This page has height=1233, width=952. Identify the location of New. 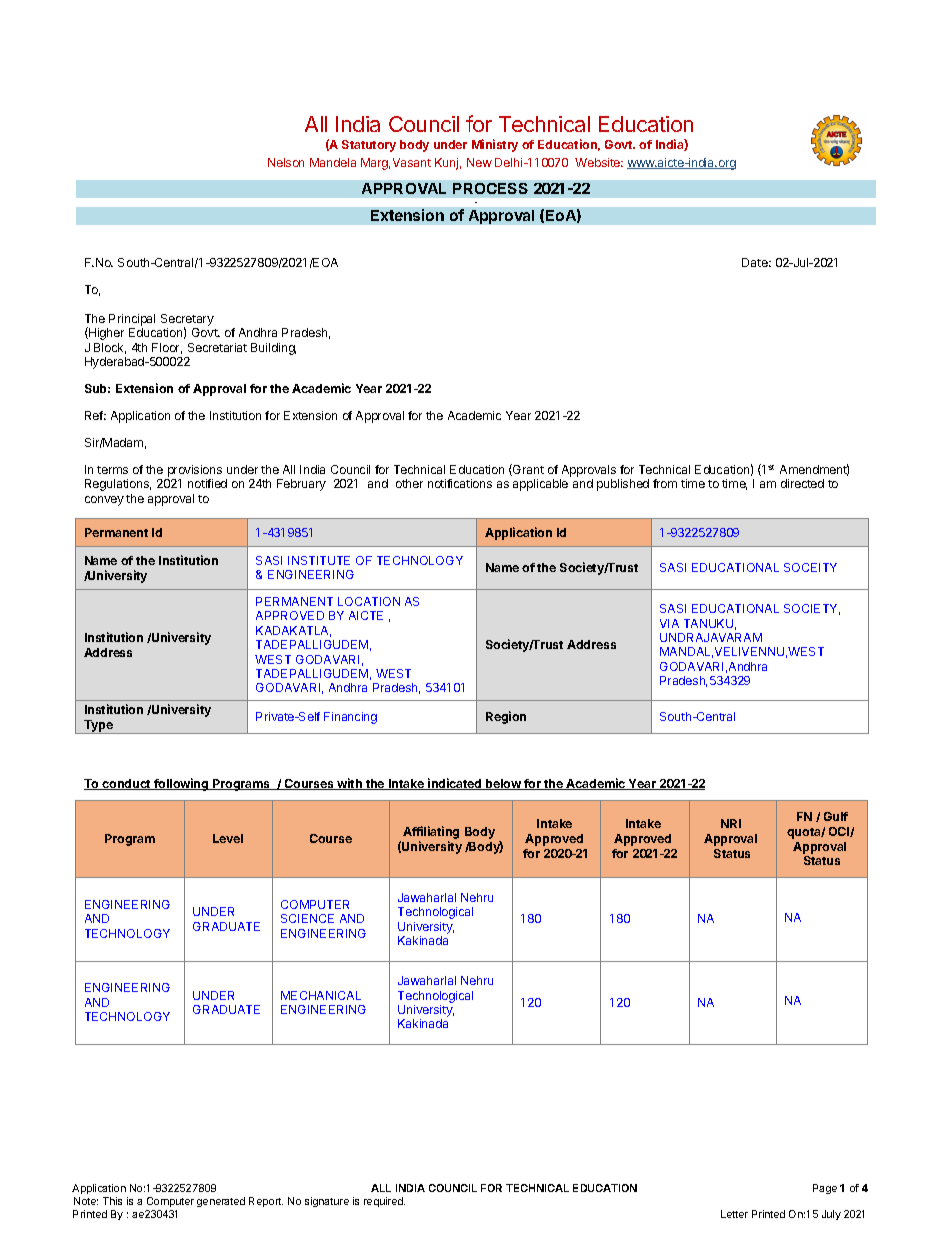
(479, 162).
